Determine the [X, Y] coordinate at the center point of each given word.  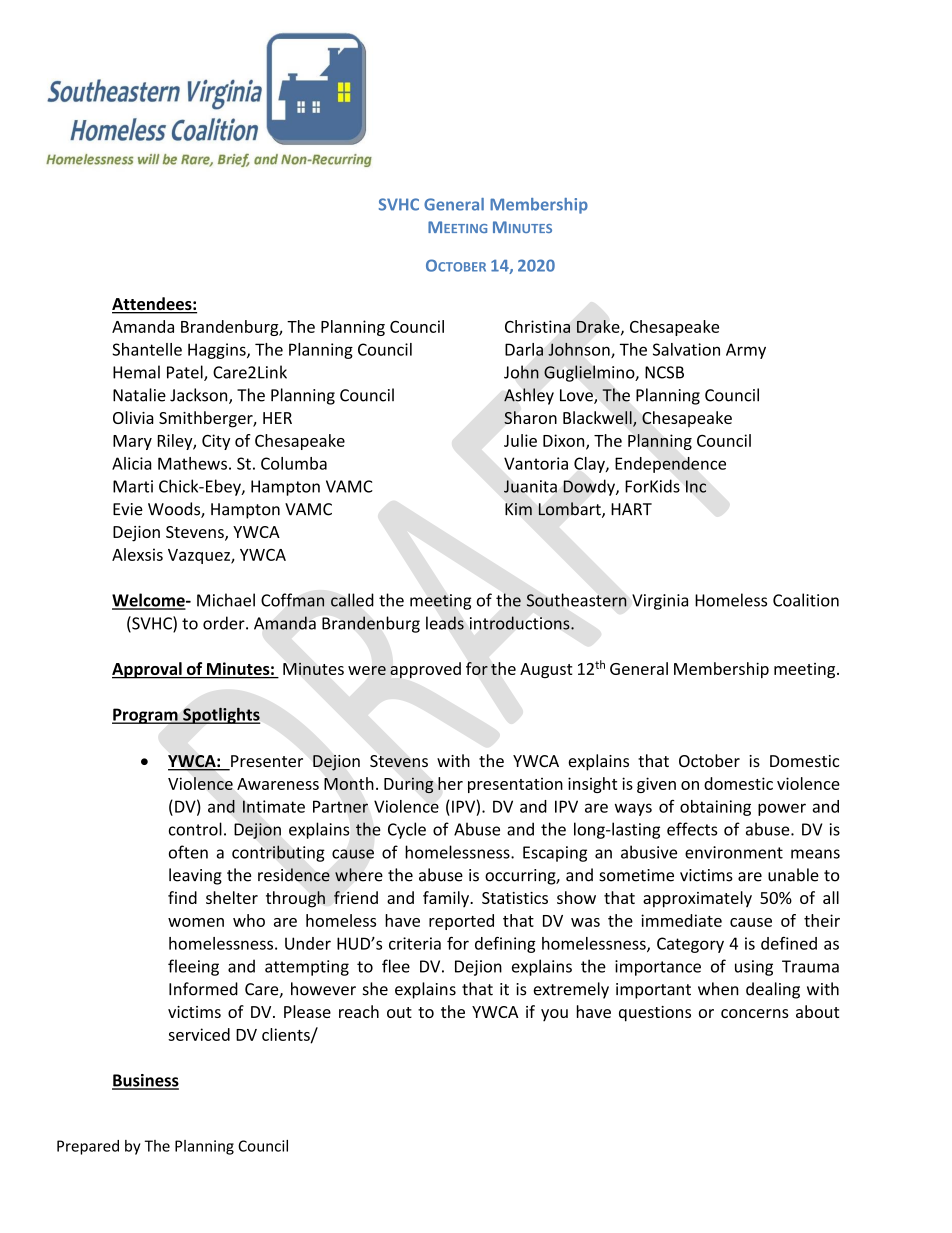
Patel [186, 373]
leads [445, 623]
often [188, 852]
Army [746, 351]
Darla [524, 349]
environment [734, 852]
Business [145, 1081]
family [447, 899]
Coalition [806, 600]
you [554, 1015]
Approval [148, 670]
